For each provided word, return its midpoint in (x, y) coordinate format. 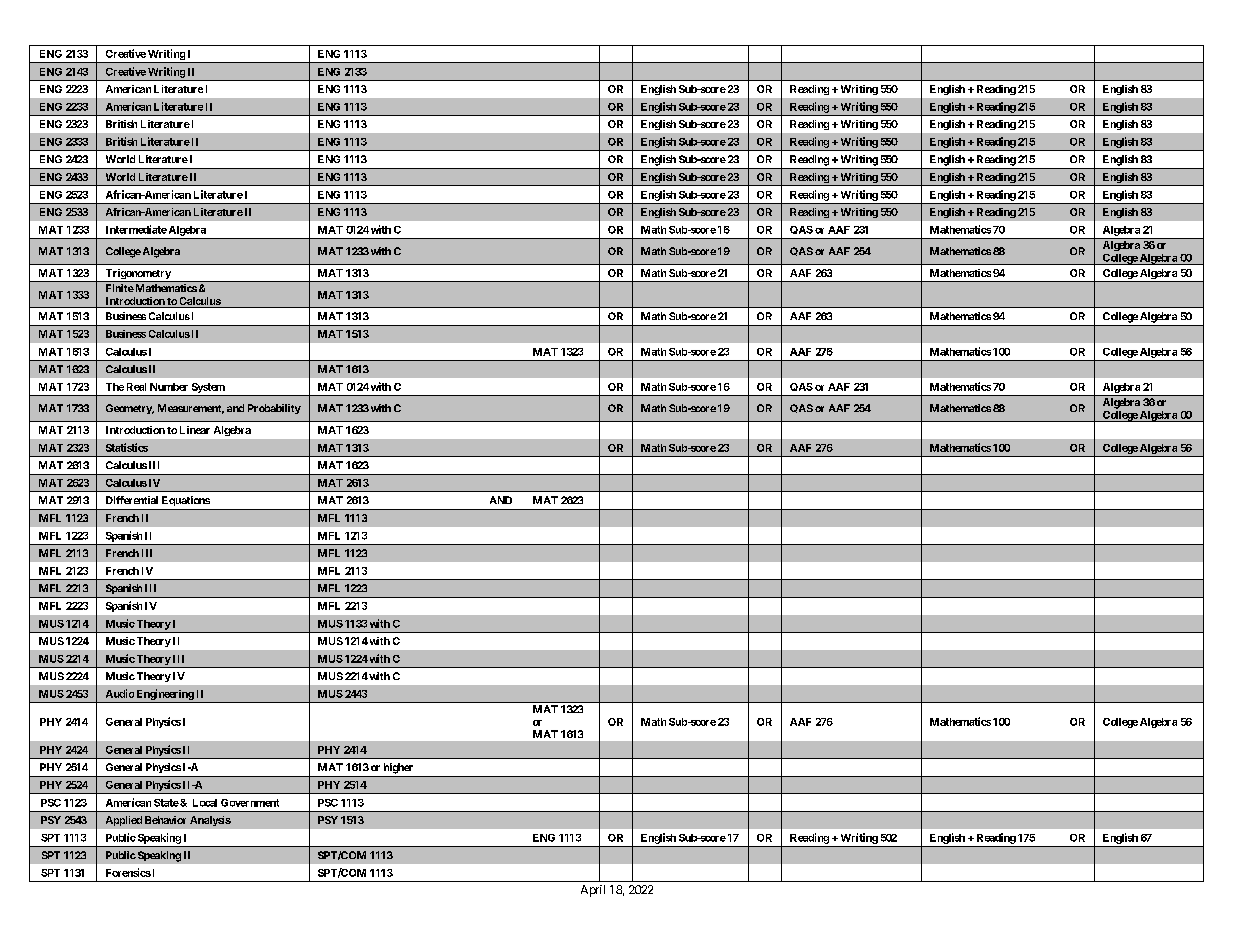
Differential (132, 500)
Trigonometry (138, 275)
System (208, 388)
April (593, 891)
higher (398, 768)
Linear (195, 430)
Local (205, 803)
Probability (274, 409)
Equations (186, 501)
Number (169, 387)
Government (250, 803)
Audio (120, 693)
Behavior (165, 820)
